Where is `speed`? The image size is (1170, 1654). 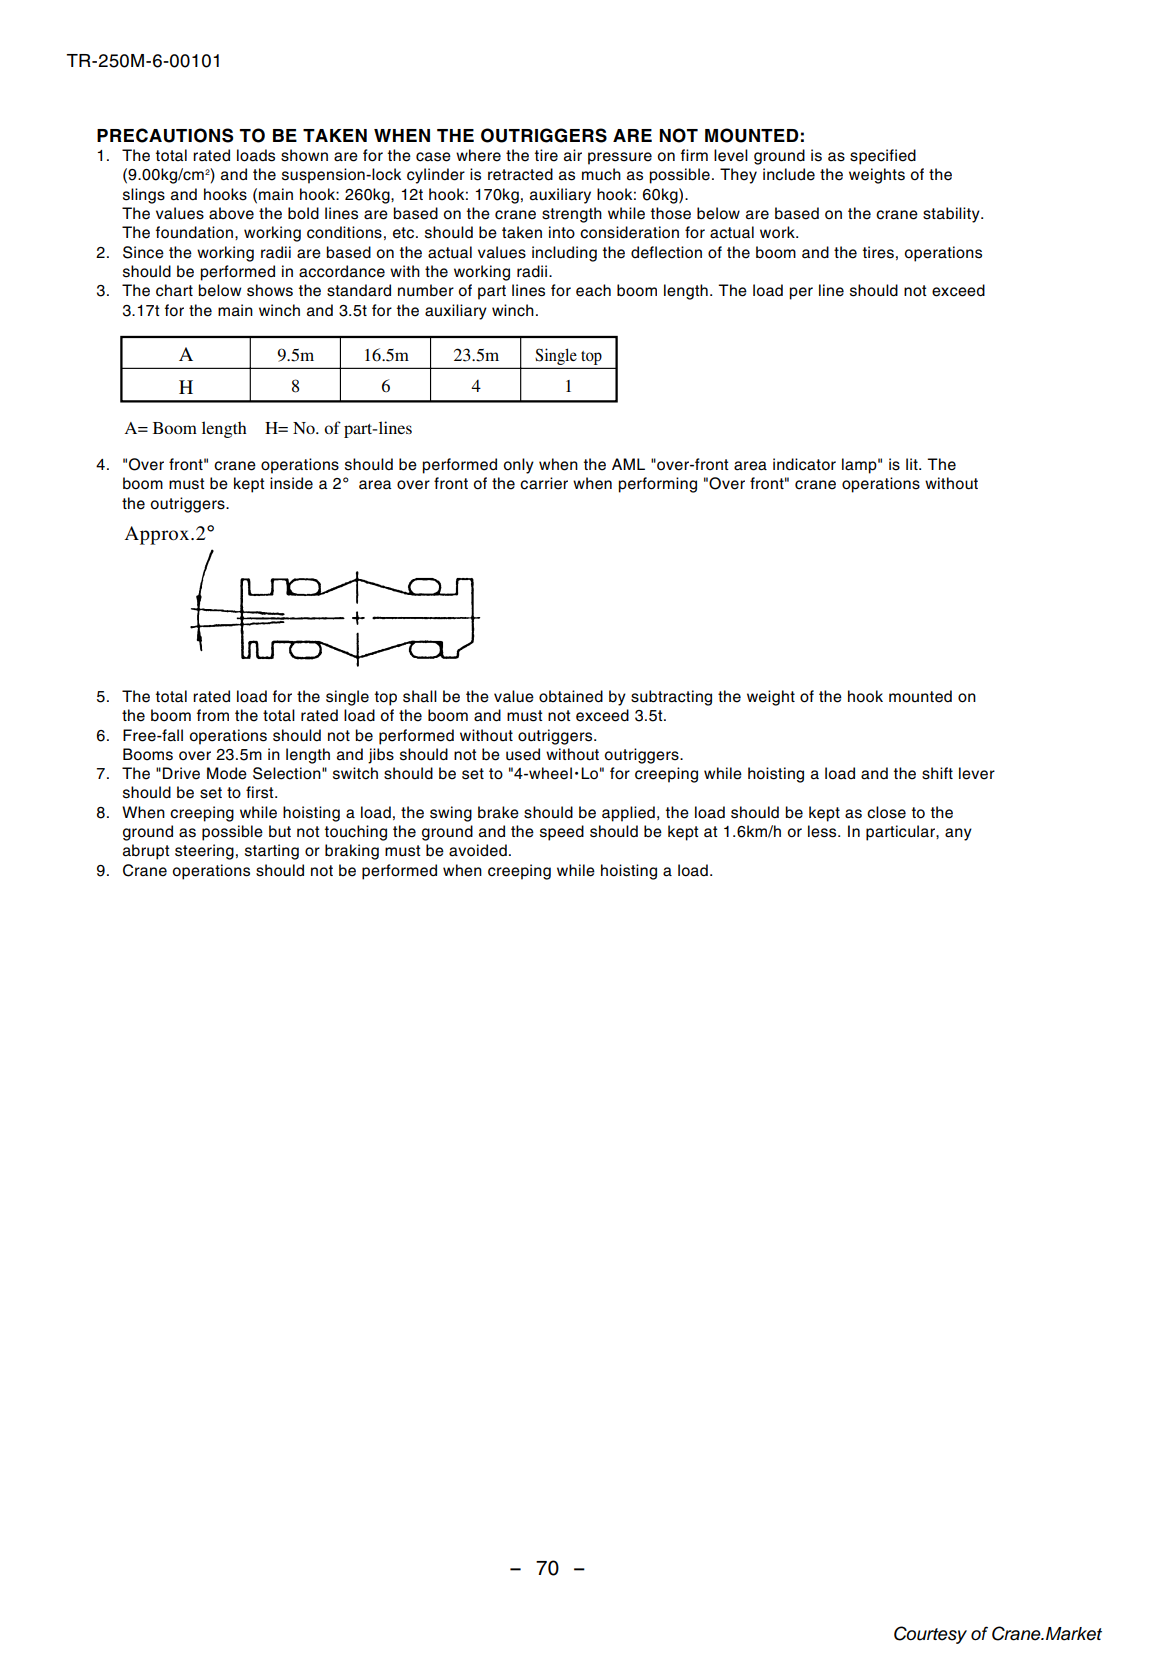
speed is located at coordinates (562, 833).
